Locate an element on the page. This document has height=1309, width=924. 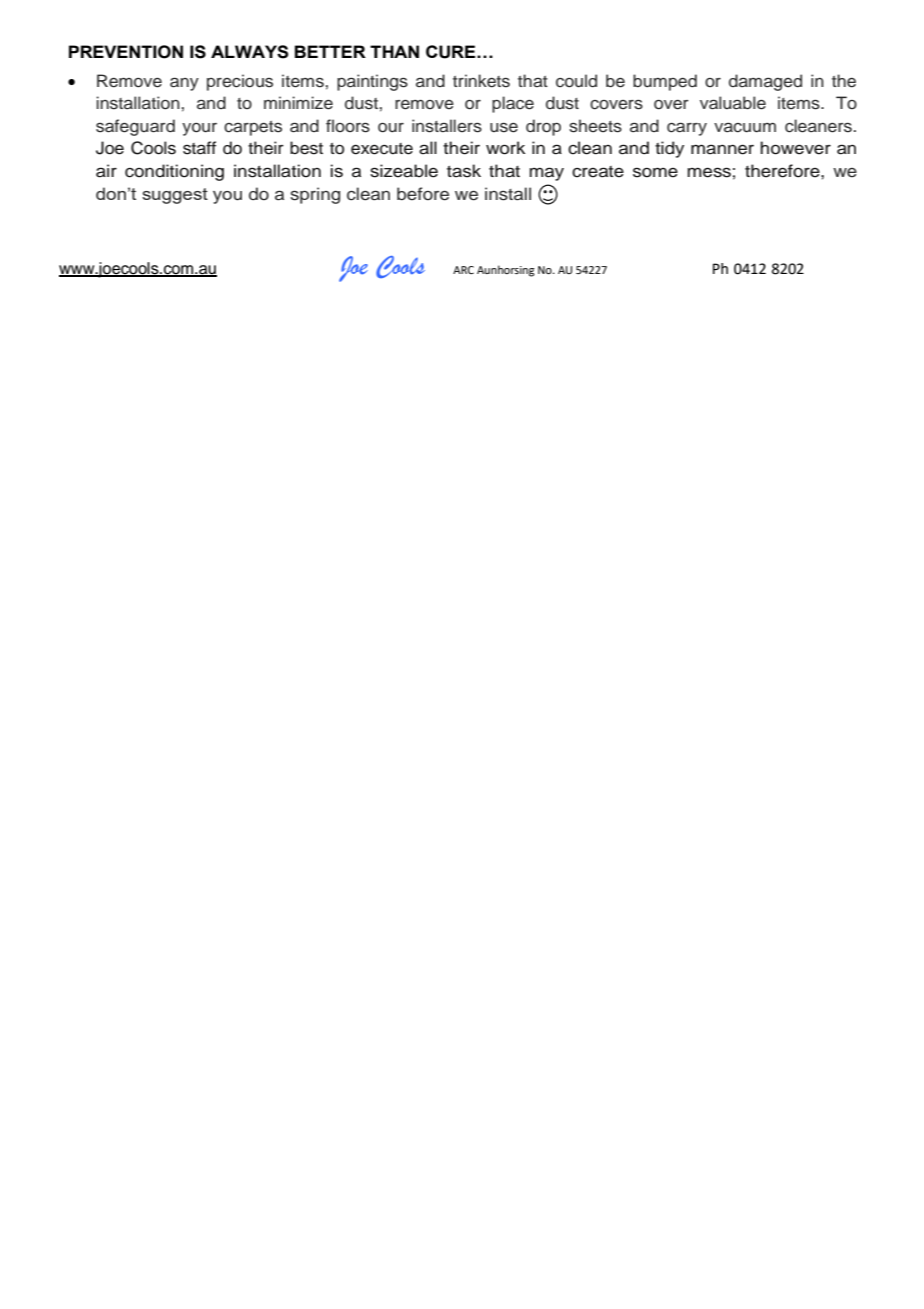
spring is located at coordinates (315, 195).
